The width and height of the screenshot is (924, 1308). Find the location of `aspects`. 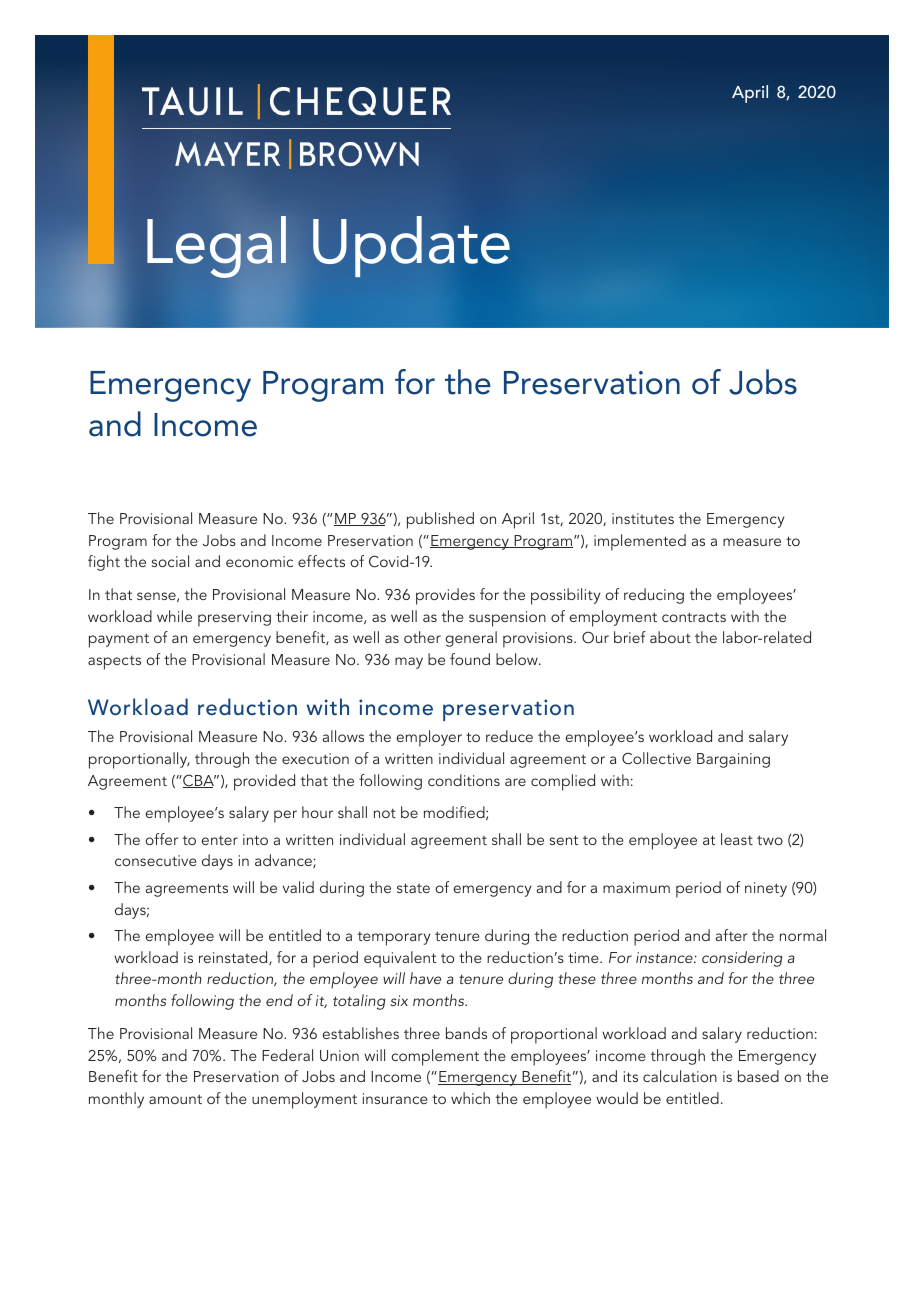

aspects is located at coordinates (114, 662).
